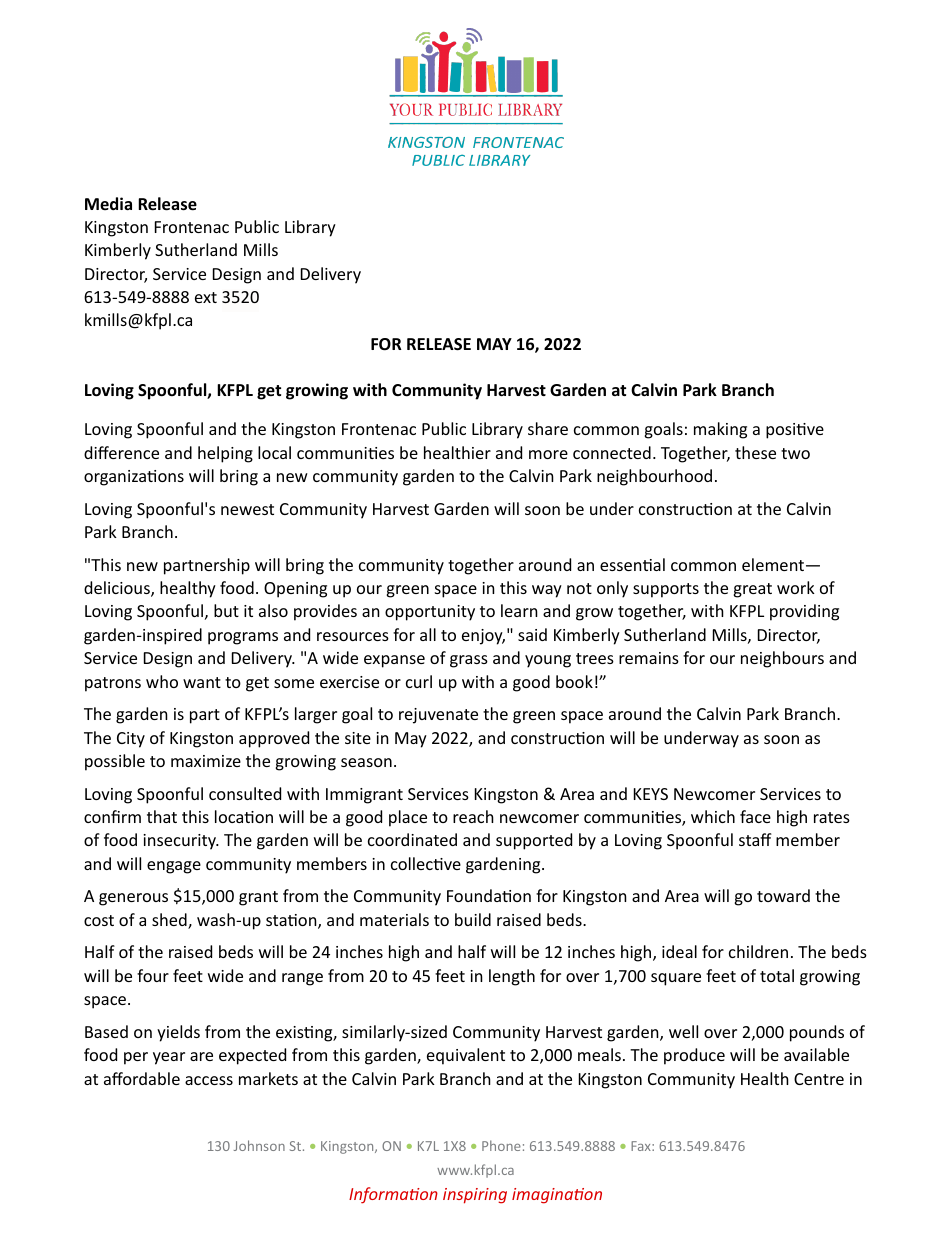 This page has width=952, height=1233. I want to click on Johnson, so click(259, 1145).
